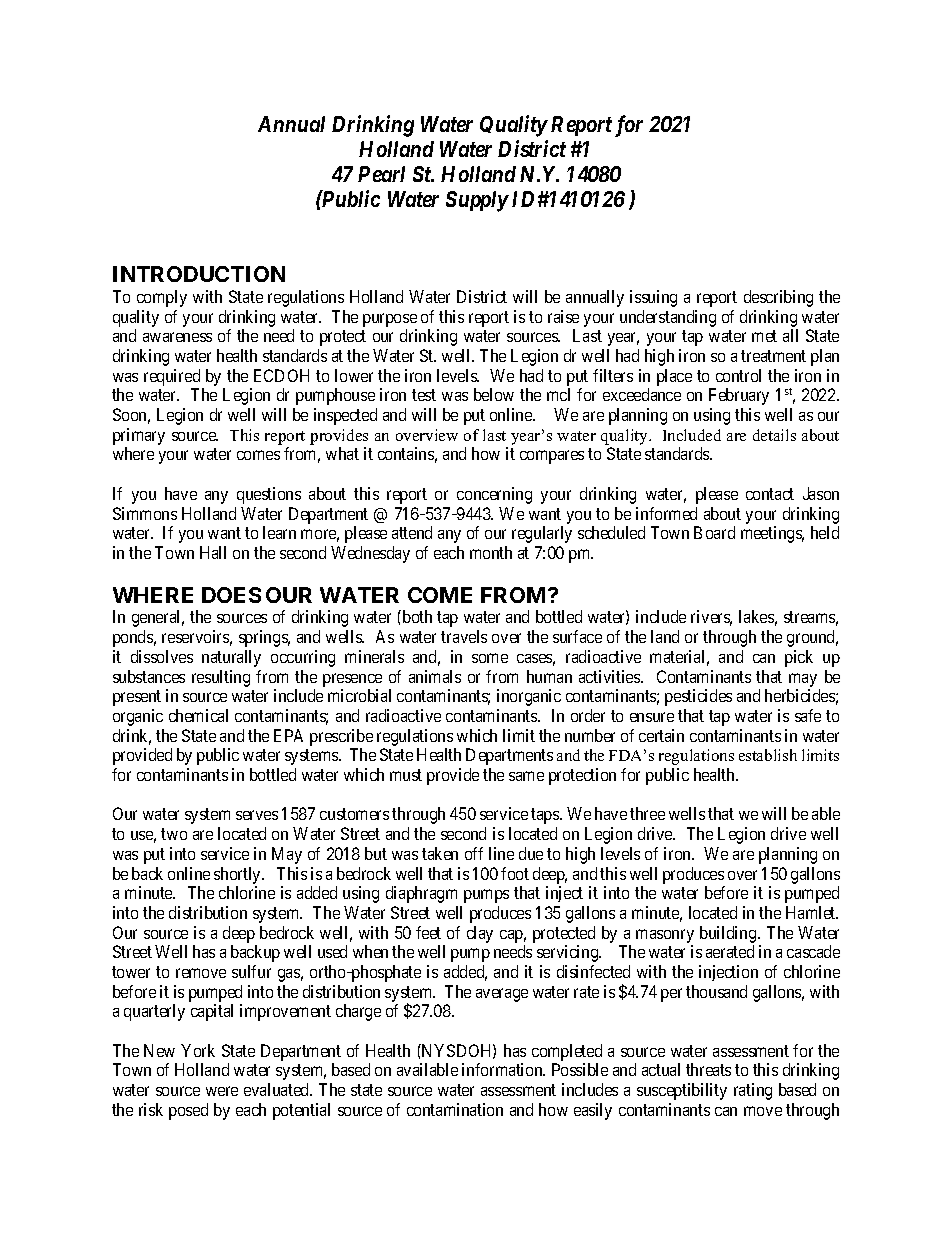 Image resolution: width=952 pixels, height=1233 pixels. What do you see at coordinates (753, 1091) in the page?
I see `rating` at bounding box center [753, 1091].
